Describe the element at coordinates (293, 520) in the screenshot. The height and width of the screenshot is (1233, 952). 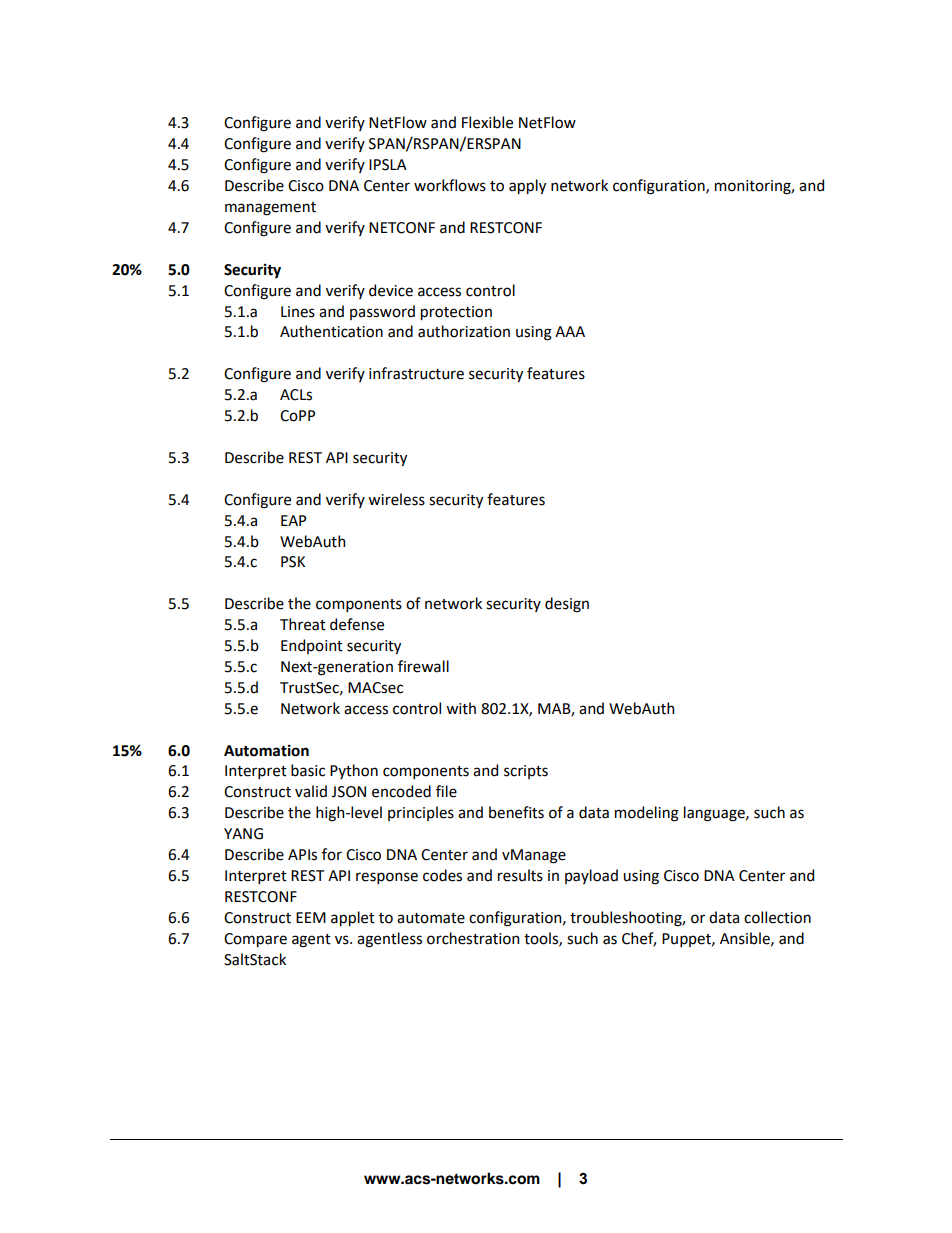
I see `EAP` at that location.
